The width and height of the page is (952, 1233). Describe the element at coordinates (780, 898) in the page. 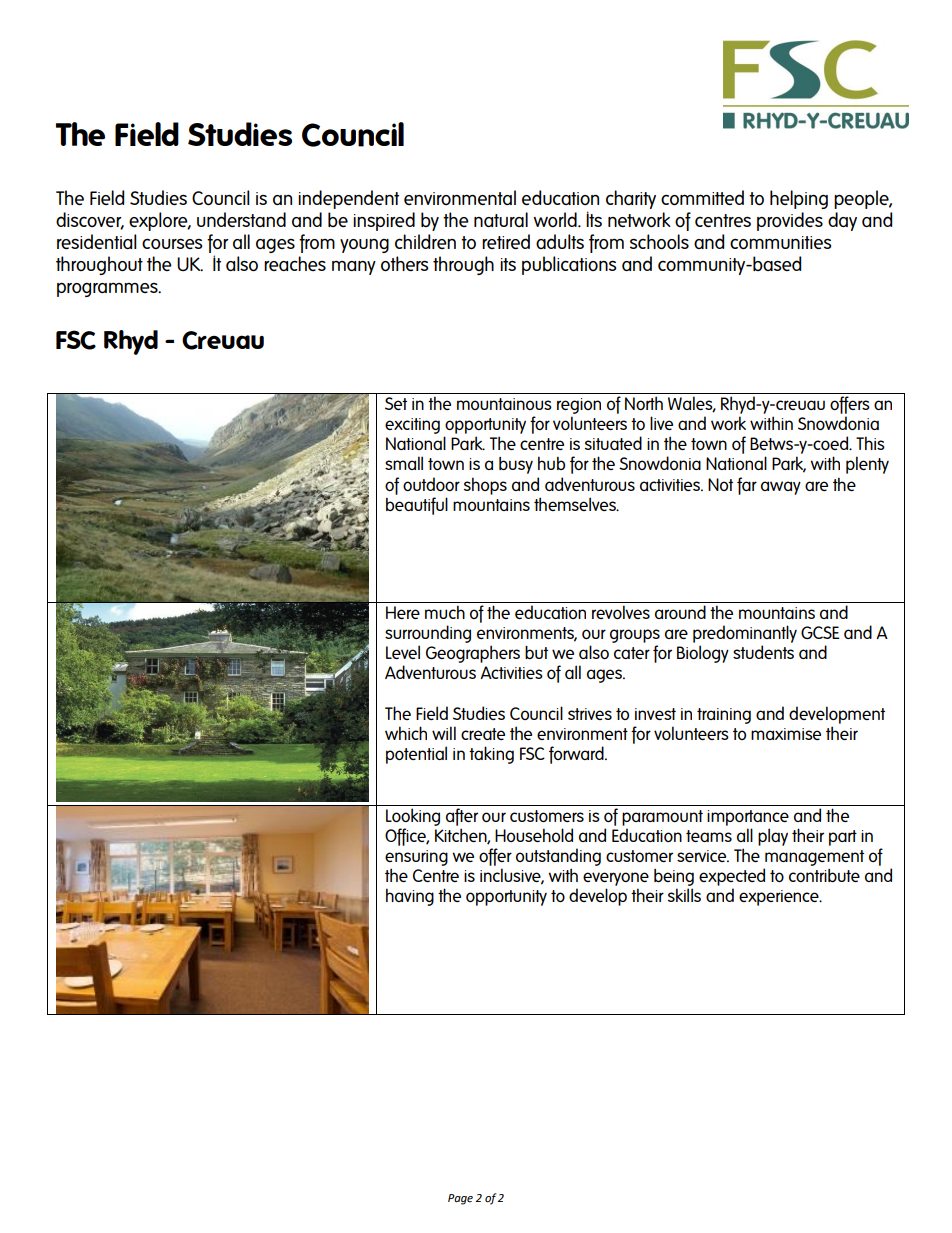

I see `experience` at that location.
